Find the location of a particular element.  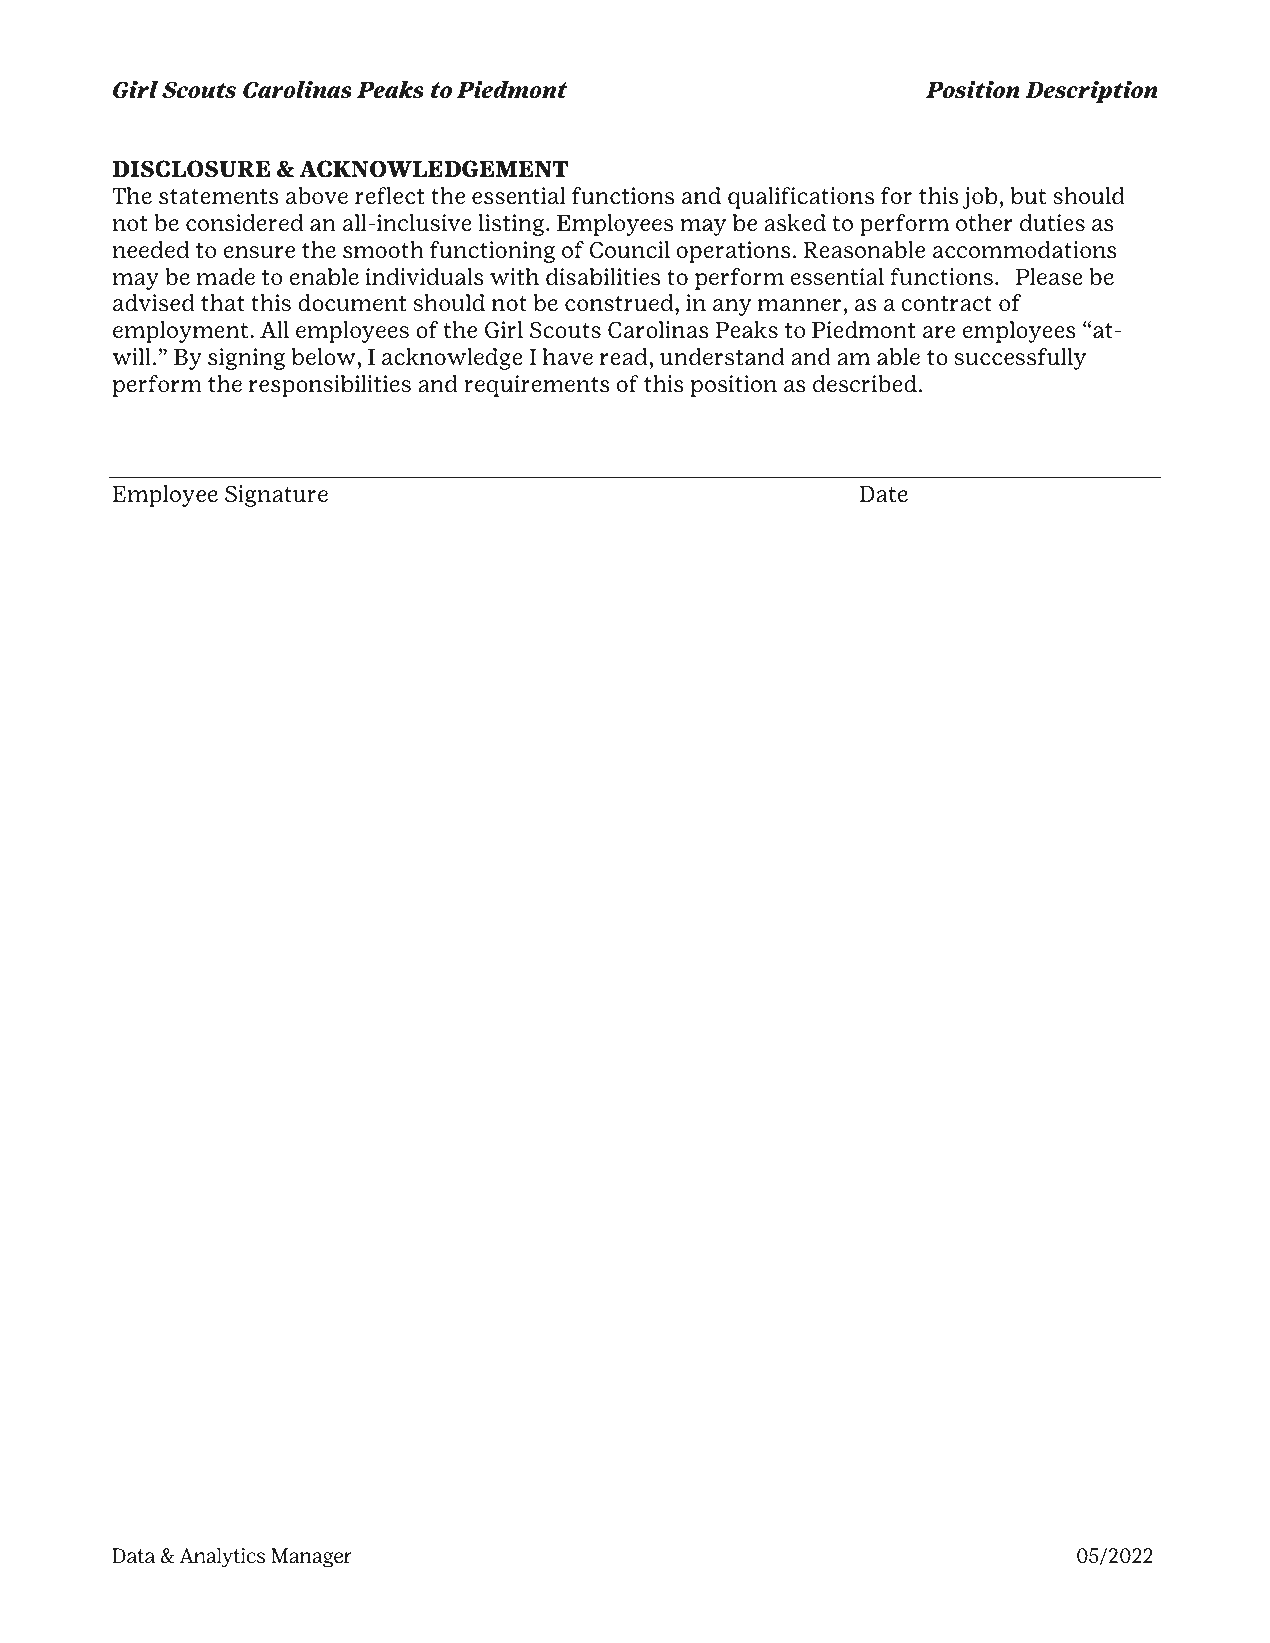

Council is located at coordinates (630, 250).
